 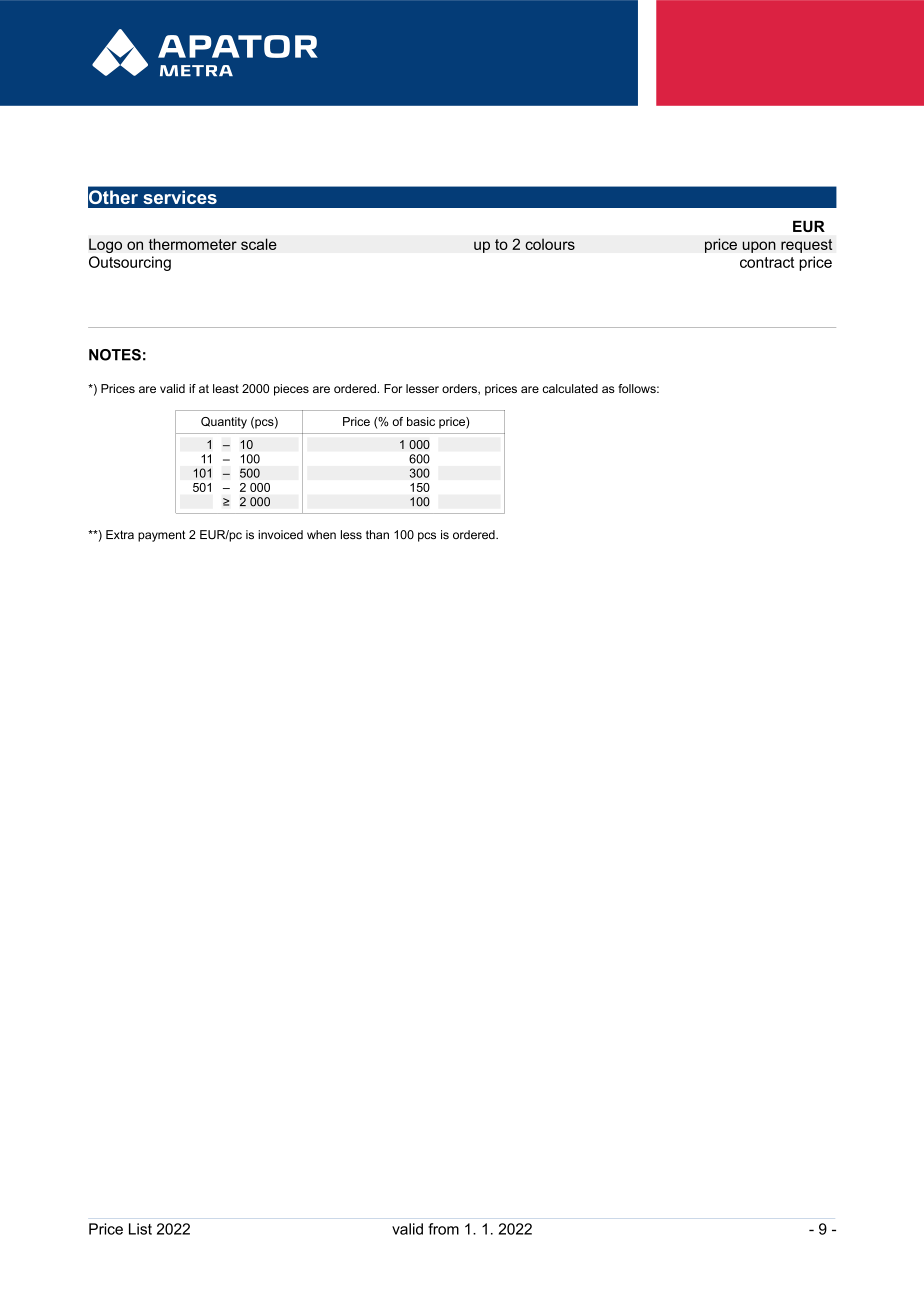 I want to click on calculated, so click(x=570, y=388).
